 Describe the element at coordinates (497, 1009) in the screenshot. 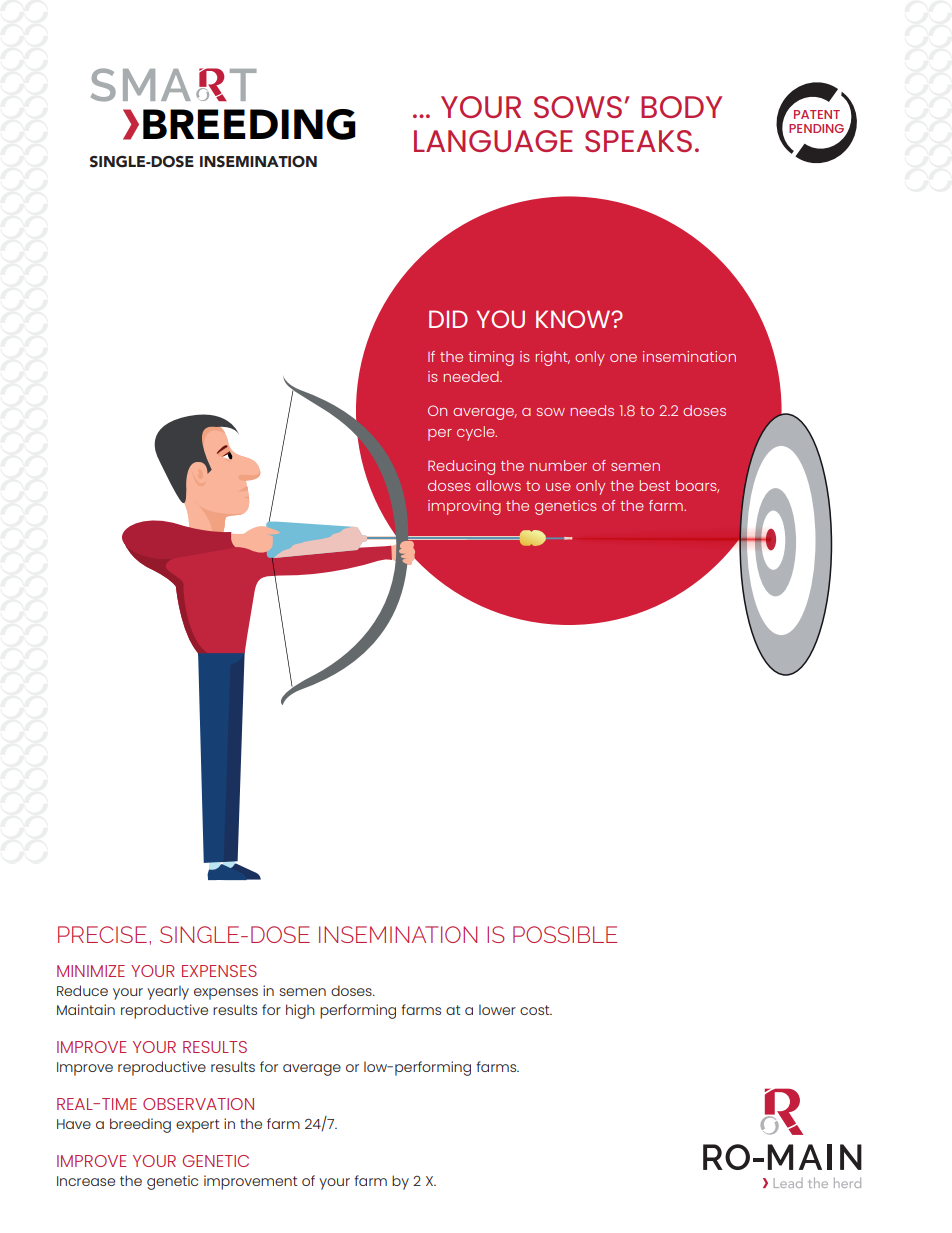

I see `lower` at that location.
